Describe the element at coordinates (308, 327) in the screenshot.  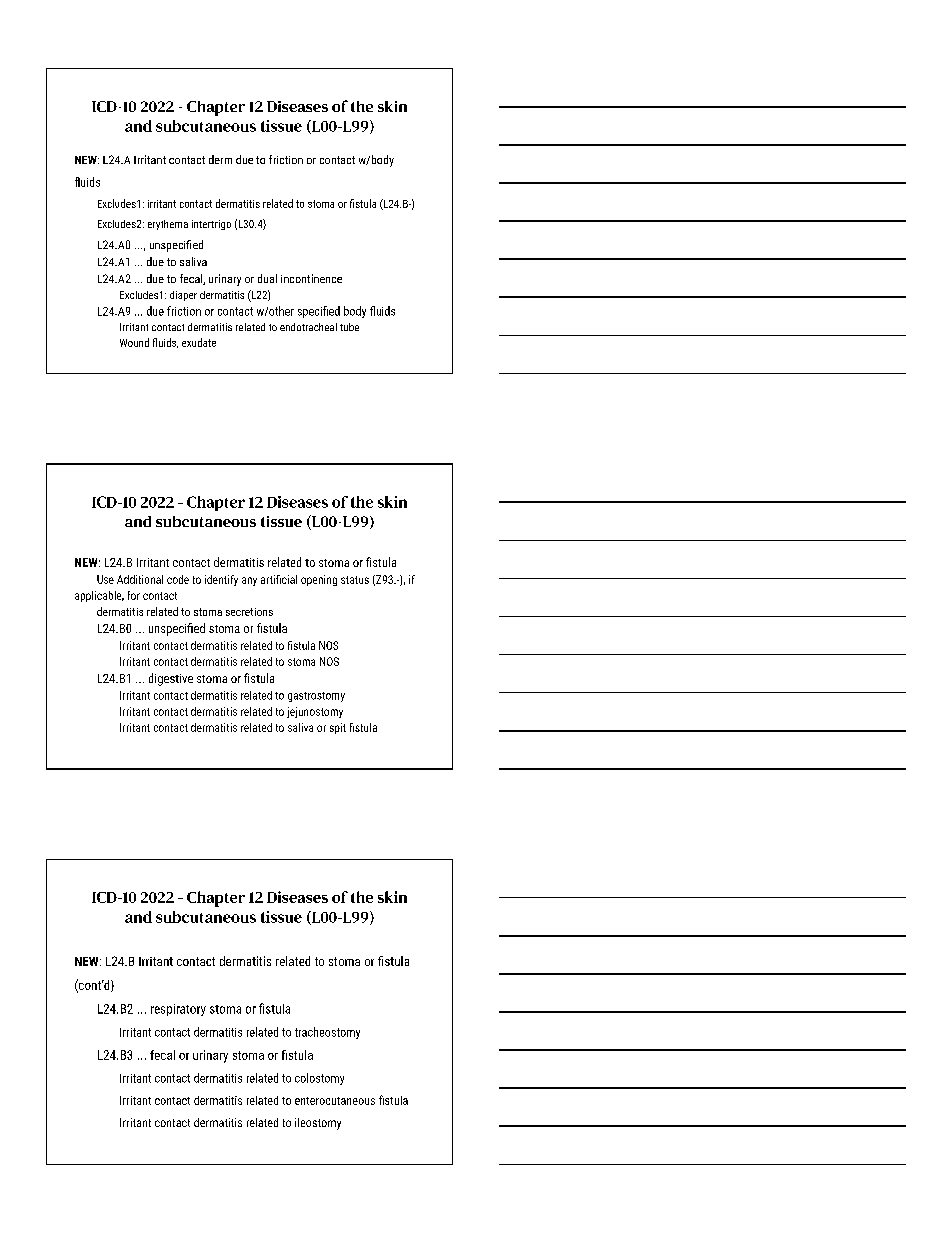
I see `endotracheal` at that location.
